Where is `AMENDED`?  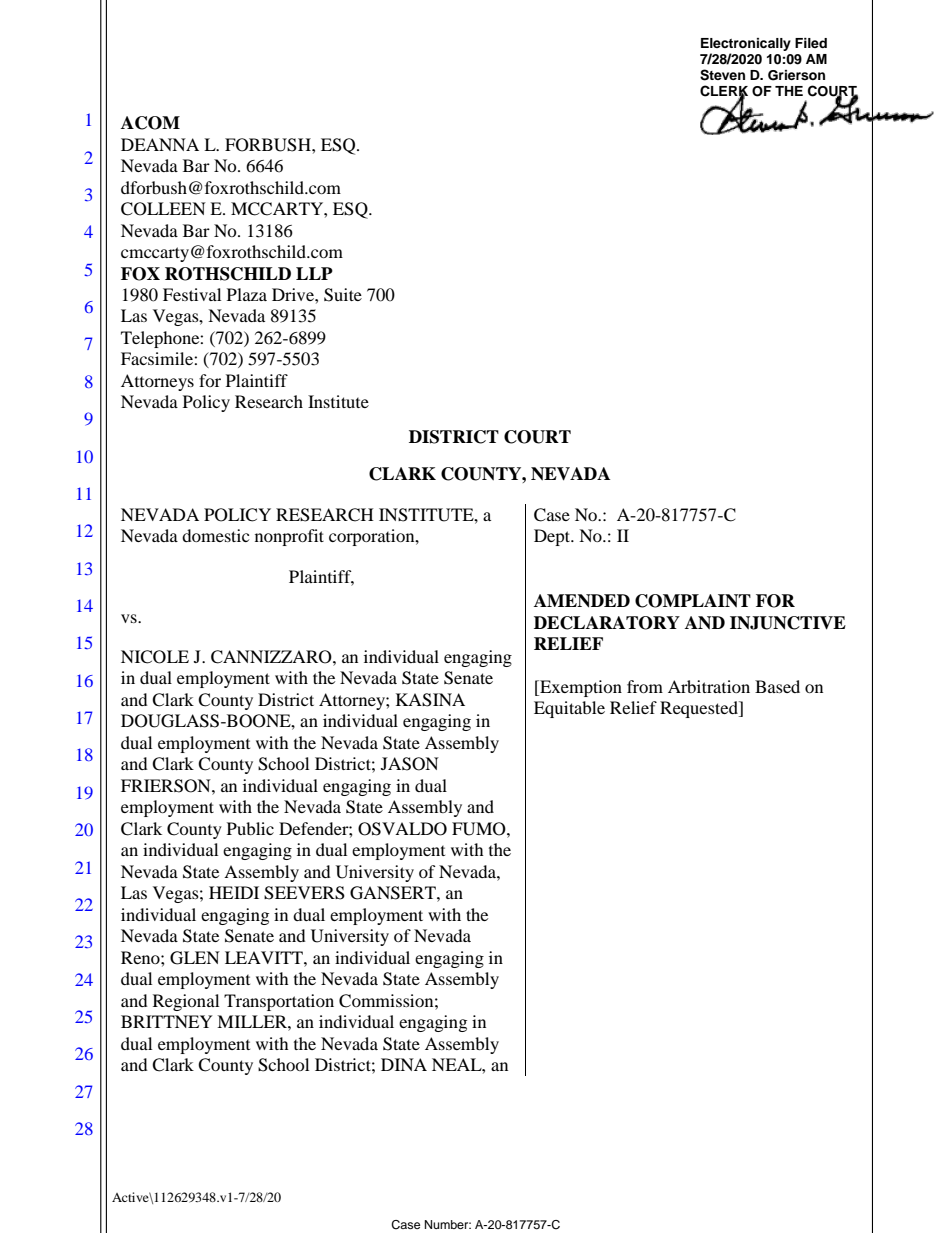 AMENDED is located at coordinates (582, 601).
